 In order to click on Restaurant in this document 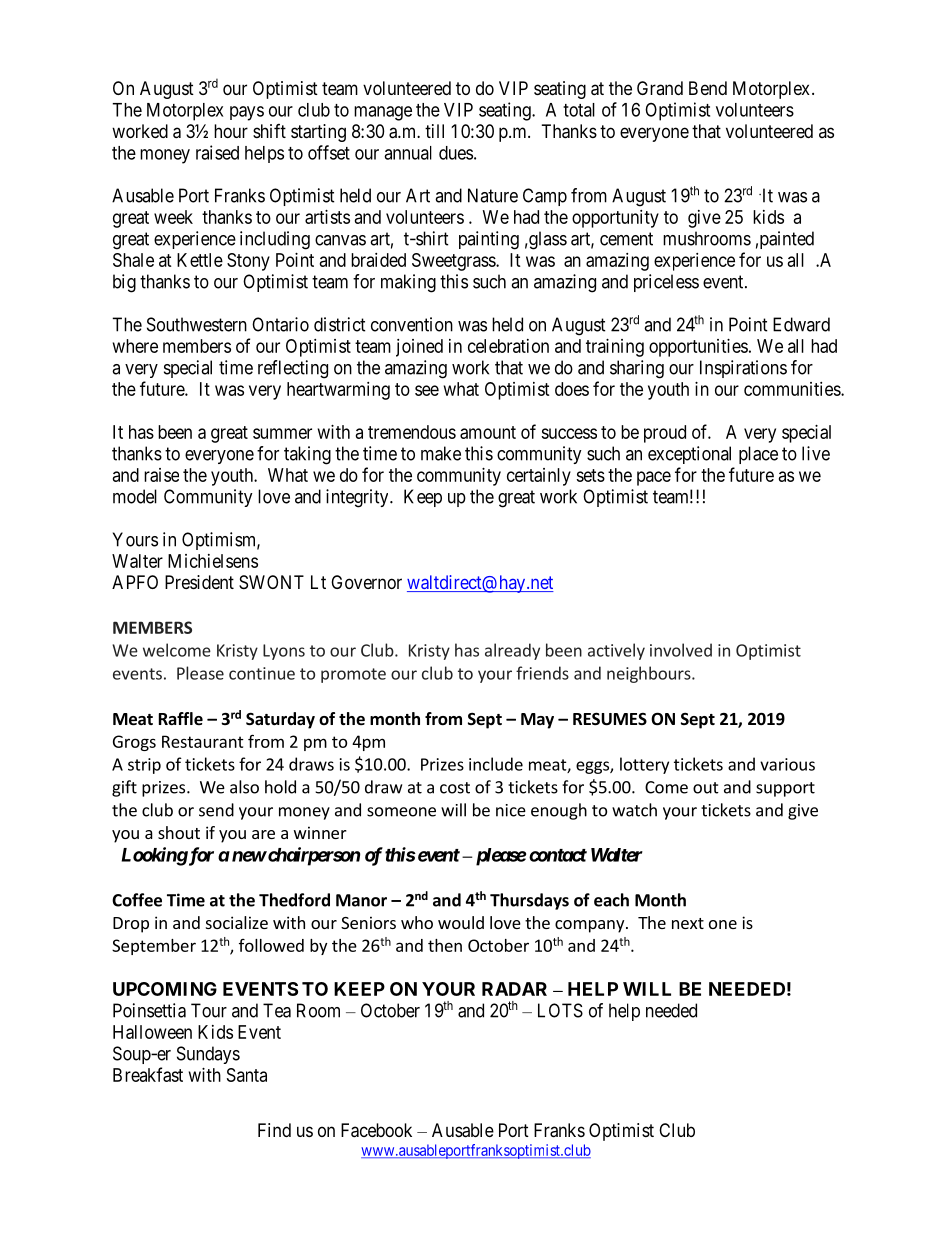, I will do `click(203, 741)`.
